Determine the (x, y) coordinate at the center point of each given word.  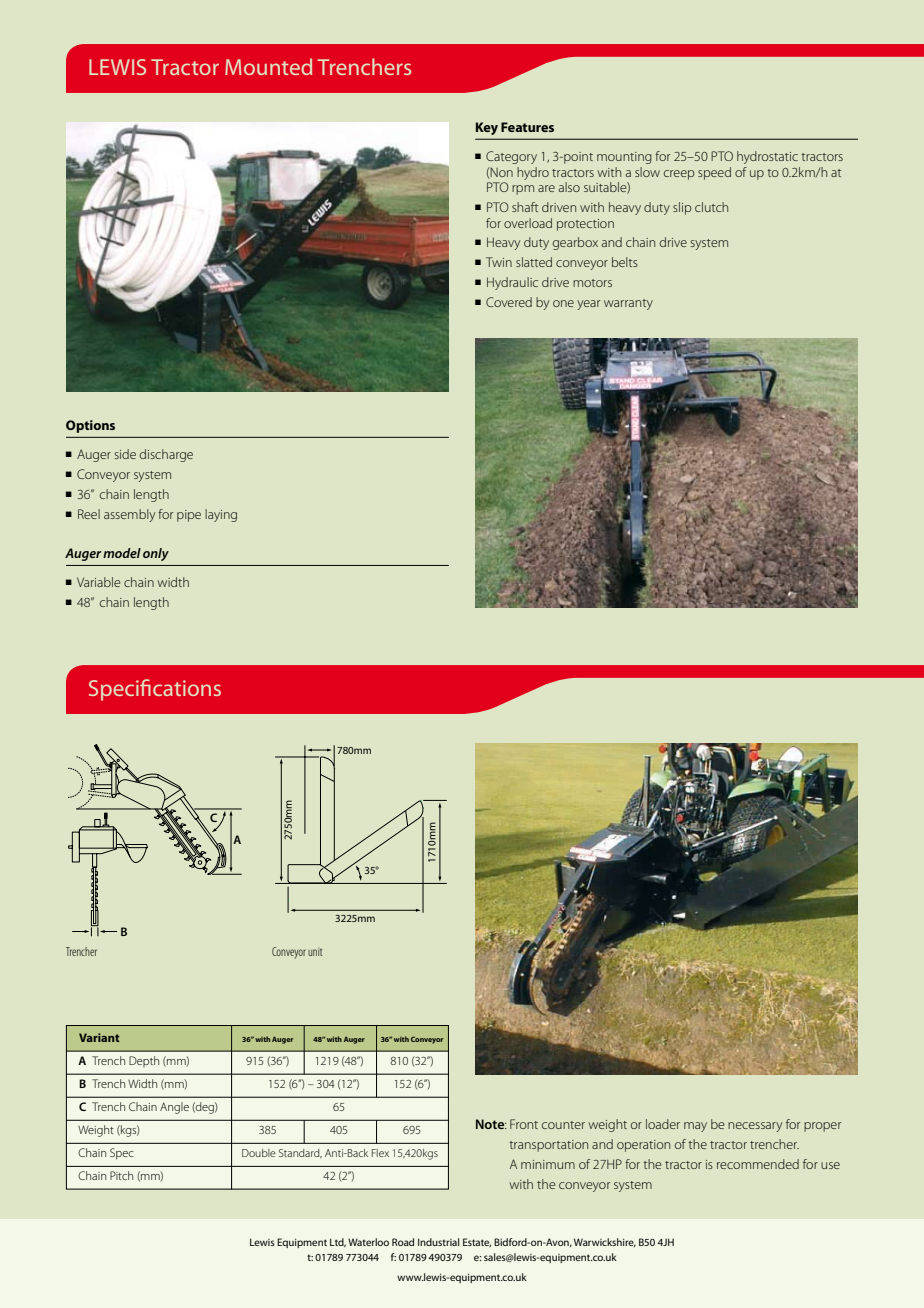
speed (714, 173)
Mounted (268, 66)
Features (527, 127)
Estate (477, 1242)
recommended (758, 1164)
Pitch (121, 1175)
